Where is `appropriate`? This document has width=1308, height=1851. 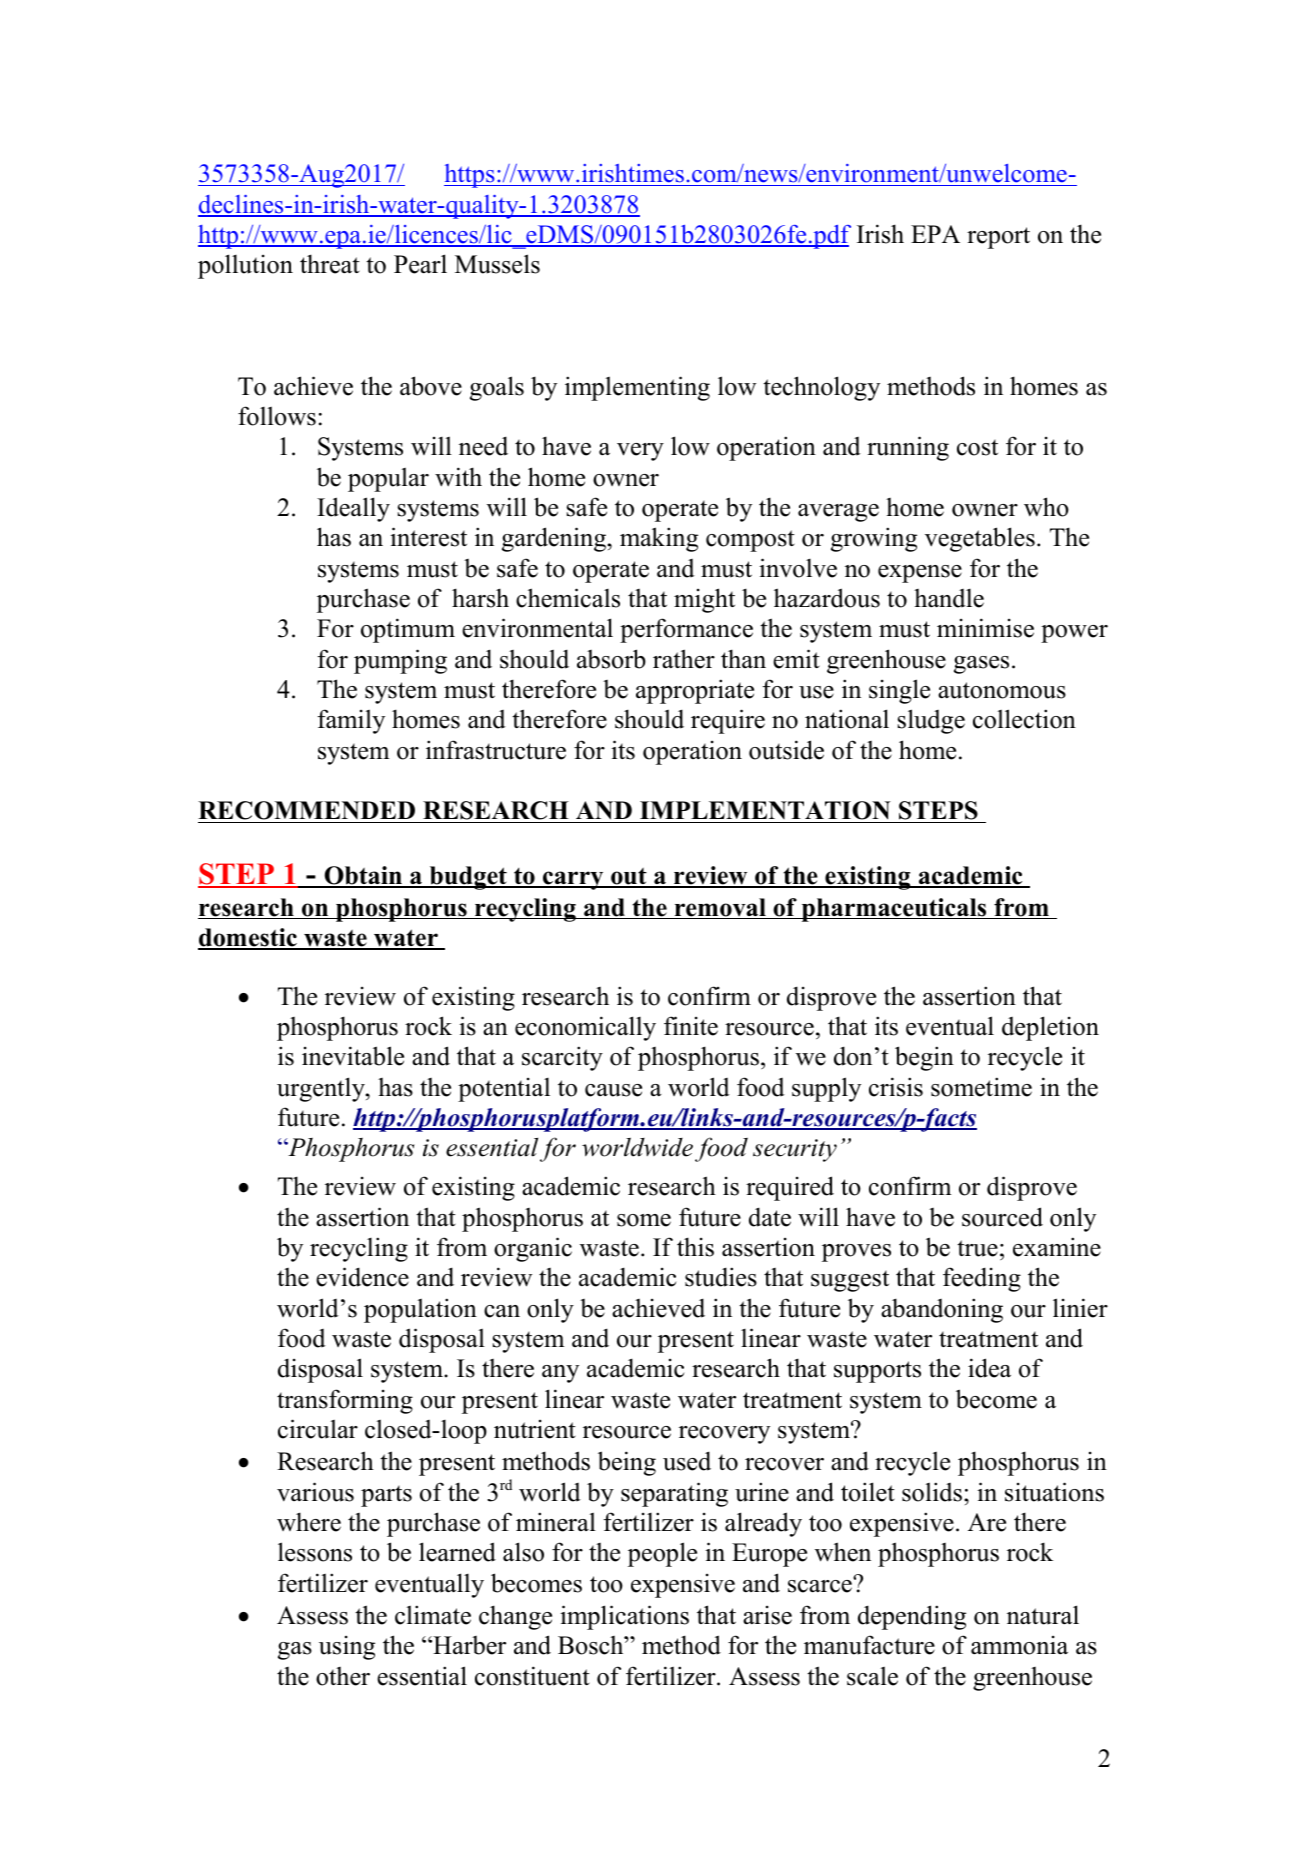 appropriate is located at coordinates (695, 691).
